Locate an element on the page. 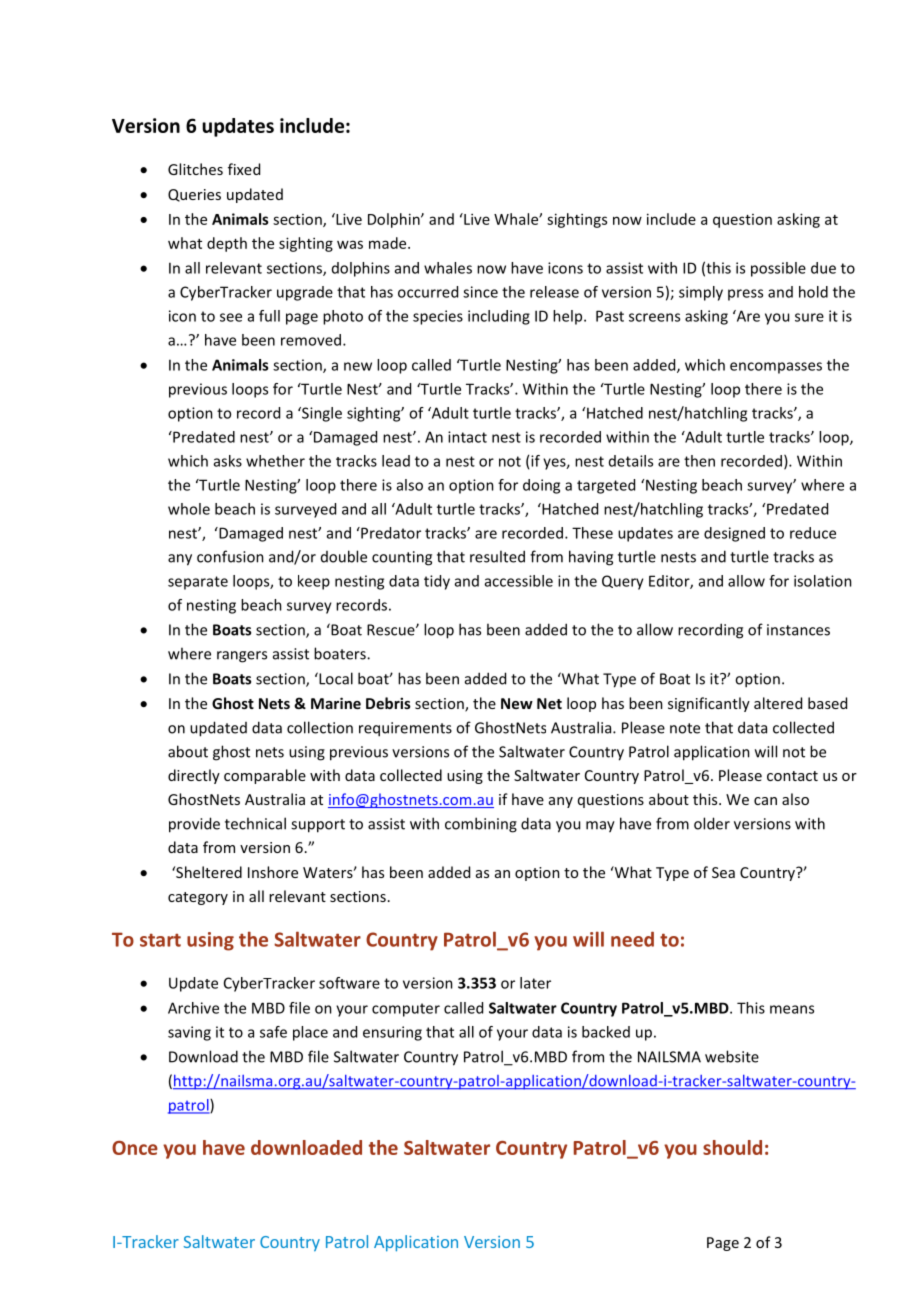  safe is located at coordinates (273, 1032).
